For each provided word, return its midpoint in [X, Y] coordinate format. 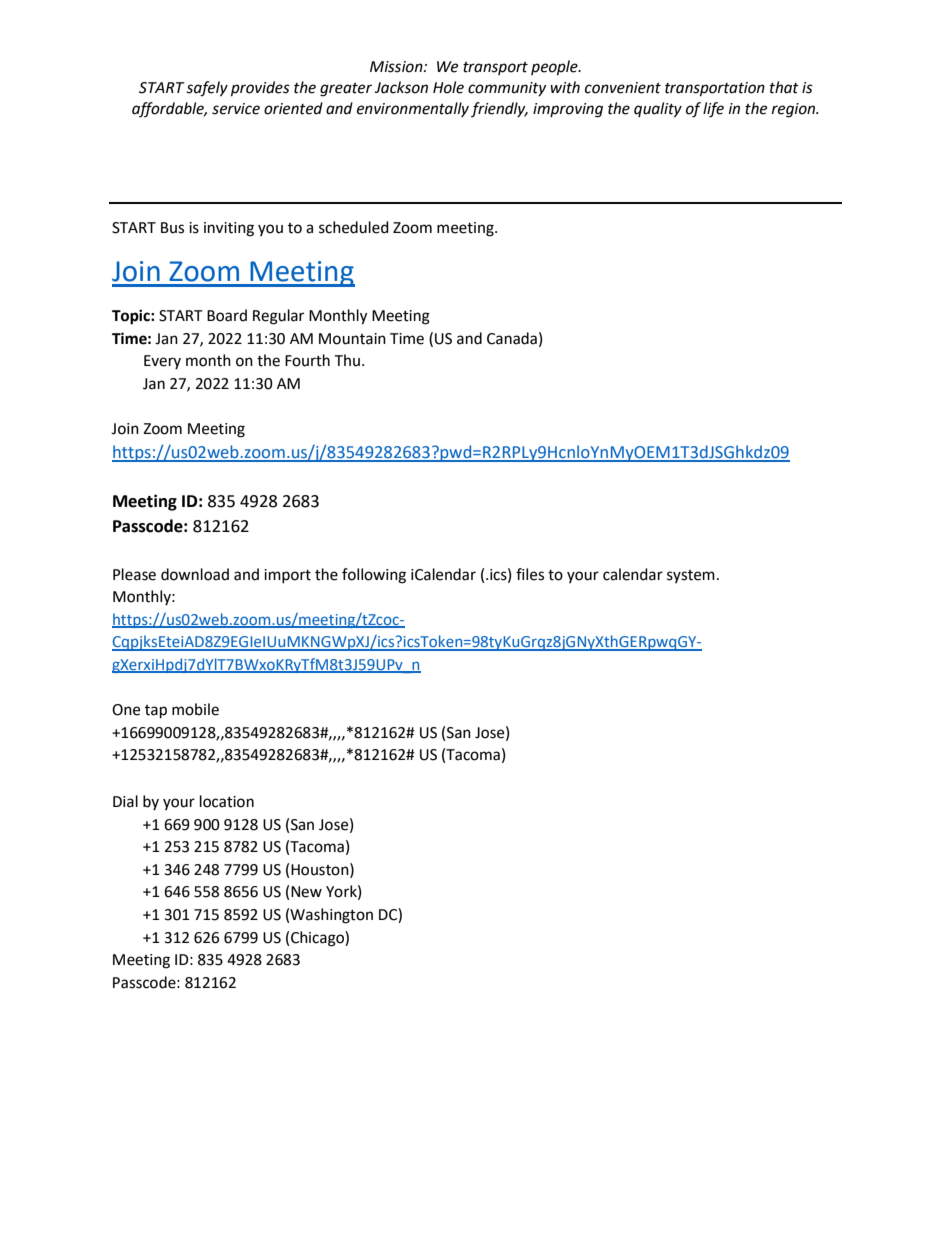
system [691, 576]
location [227, 801]
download [195, 574]
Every [162, 362]
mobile [195, 709]
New [306, 892]
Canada [512, 338]
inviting [229, 229]
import [287, 576]
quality [658, 110]
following [374, 576]
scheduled [354, 227]
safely [207, 89]
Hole [448, 87]
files [530, 574]
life [713, 110]
